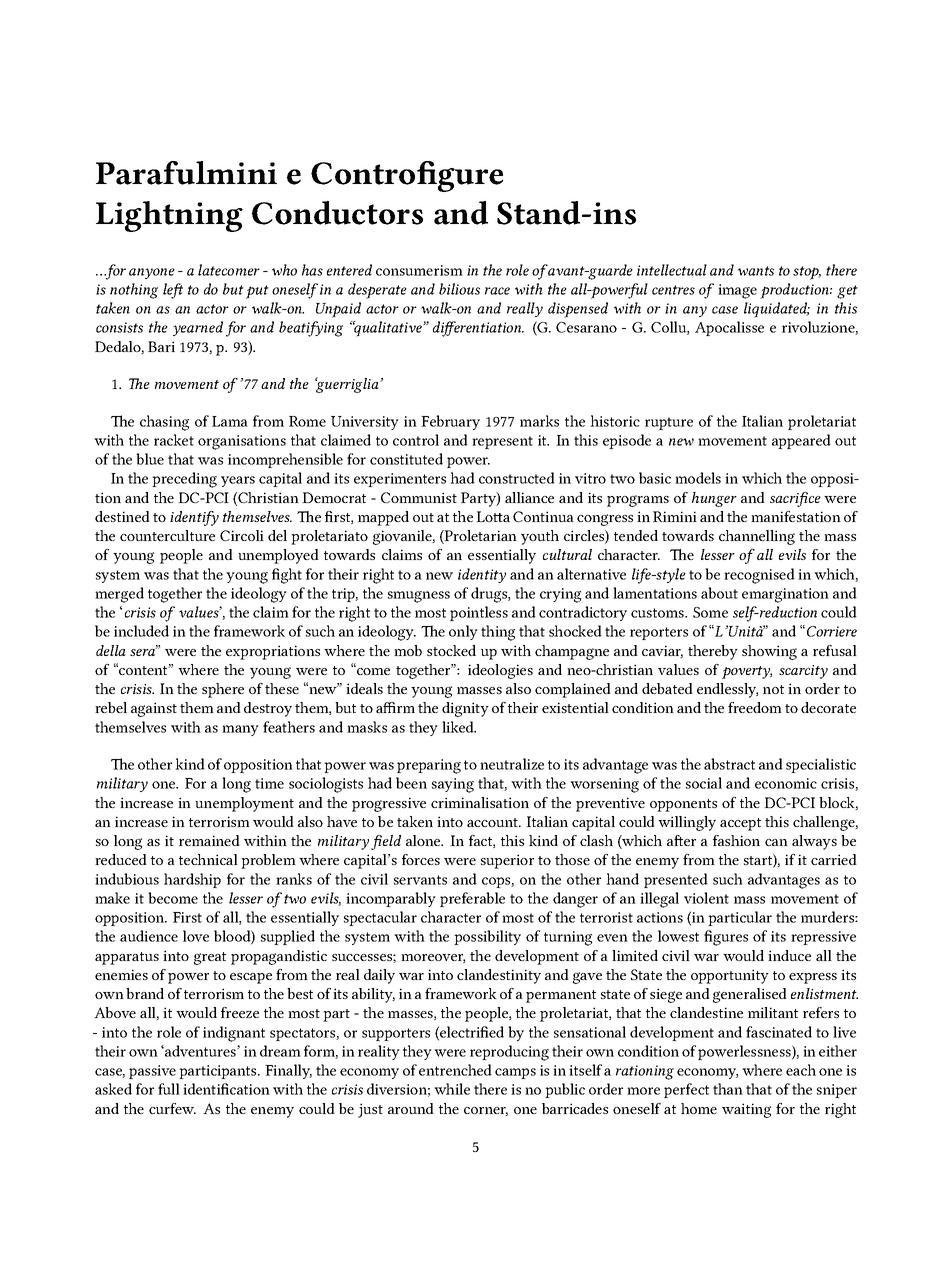 This image has width=952, height=1267. Describe the element at coordinates (493, 516) in the image. I see `Lotta` at that location.
